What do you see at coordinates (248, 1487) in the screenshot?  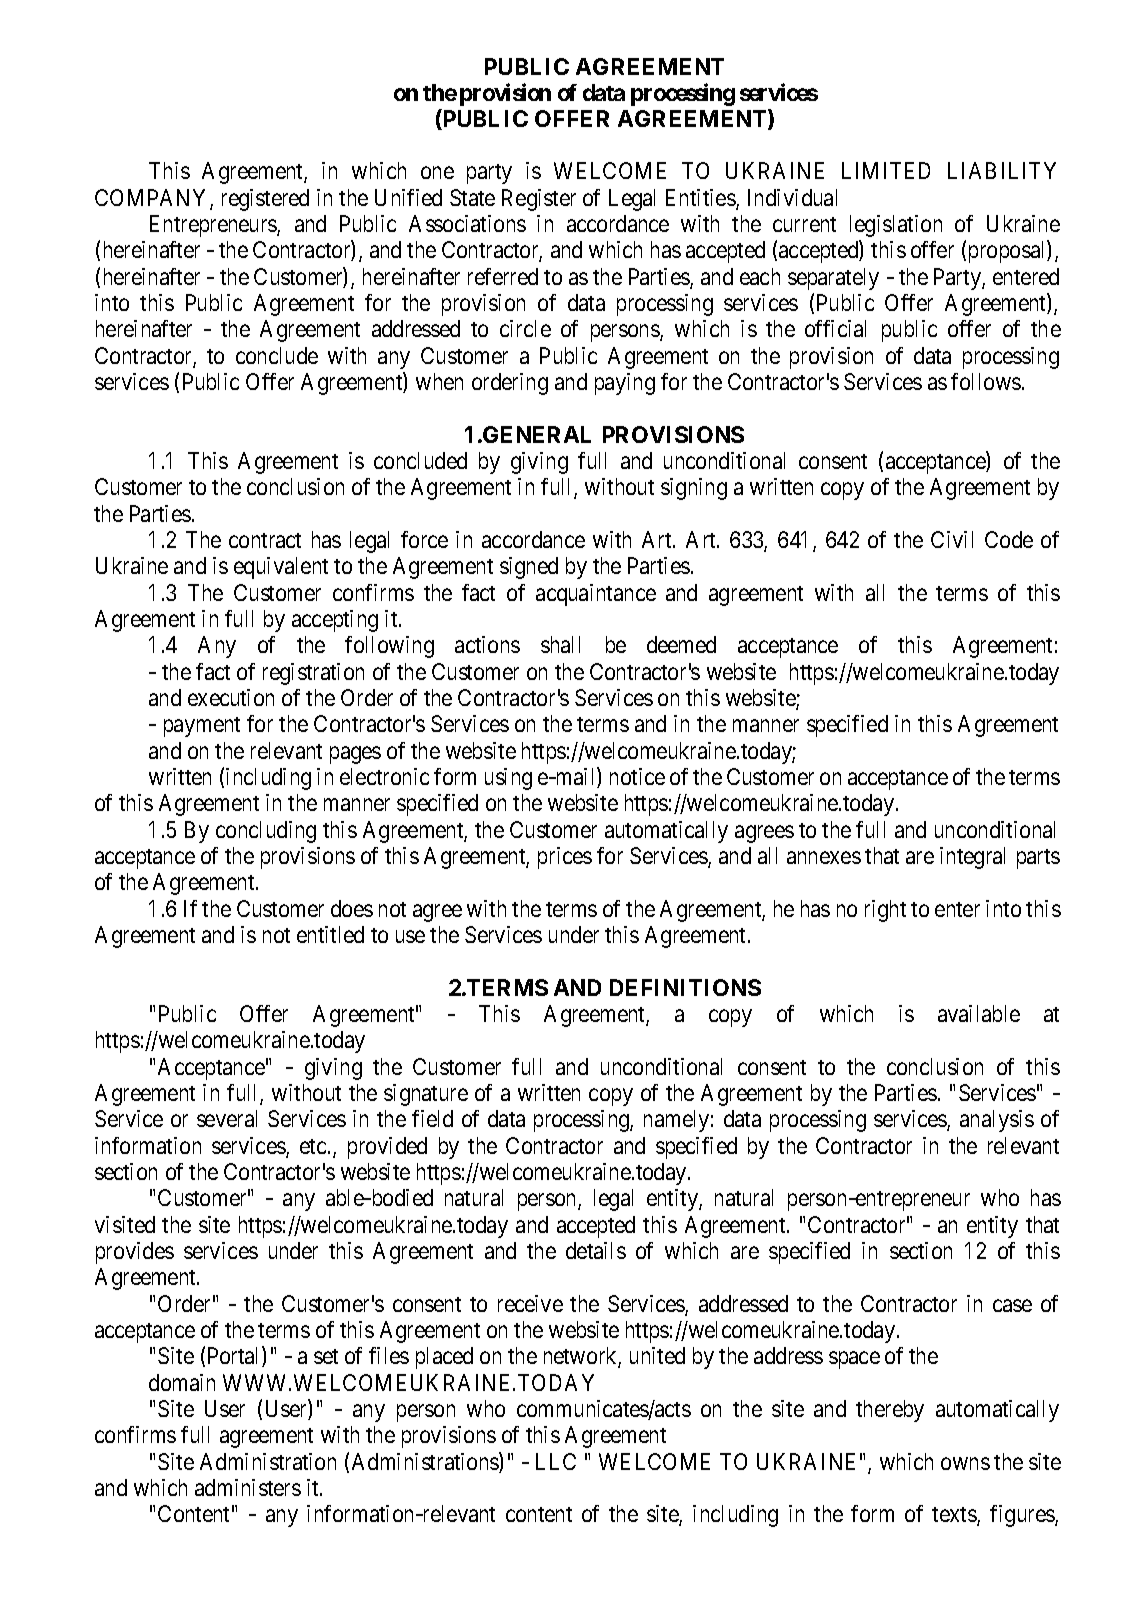 I see `administers` at bounding box center [248, 1487].
